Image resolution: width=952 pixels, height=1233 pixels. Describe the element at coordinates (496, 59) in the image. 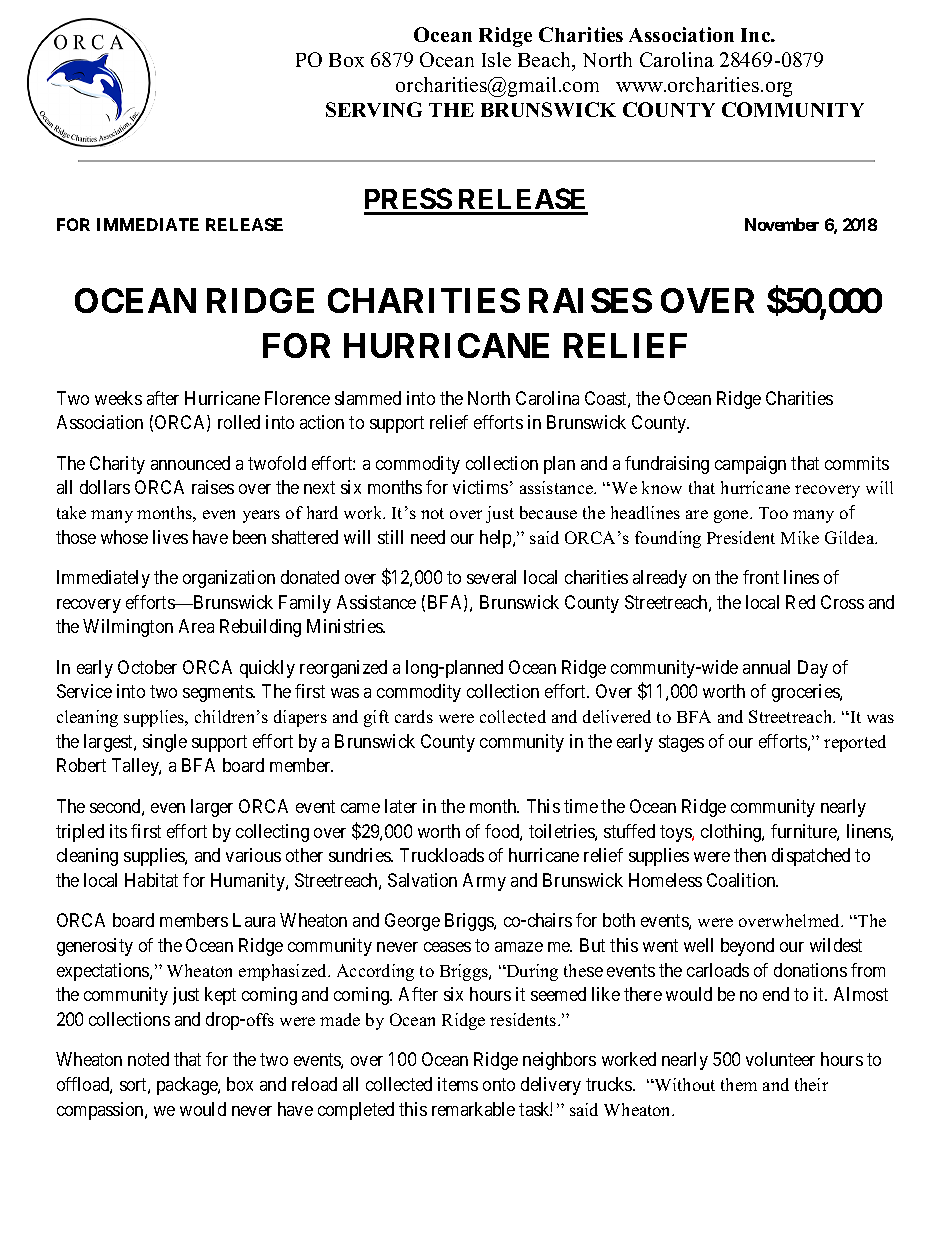

I see `Isle` at that location.
